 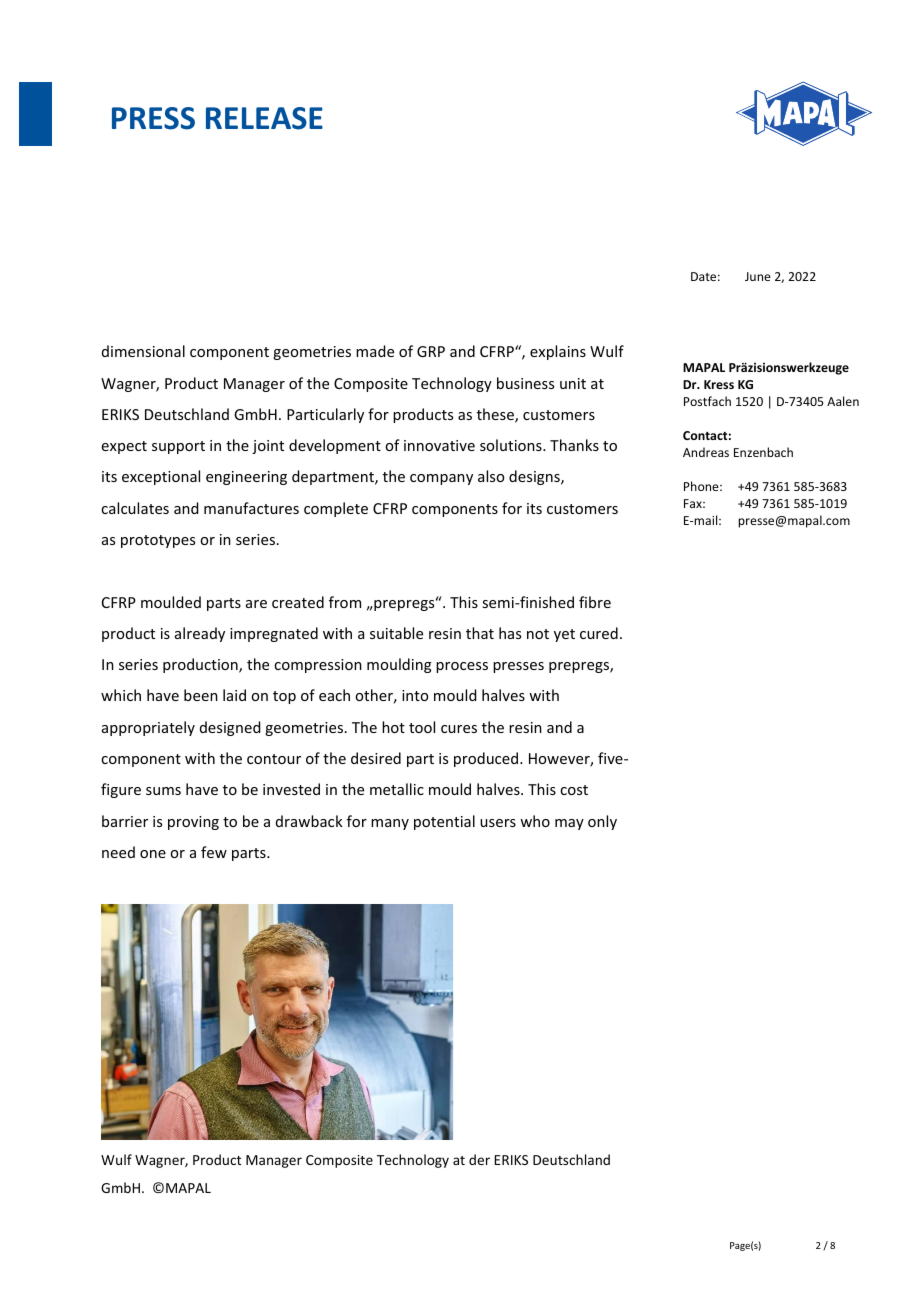 I want to click on only, so click(x=602, y=822).
